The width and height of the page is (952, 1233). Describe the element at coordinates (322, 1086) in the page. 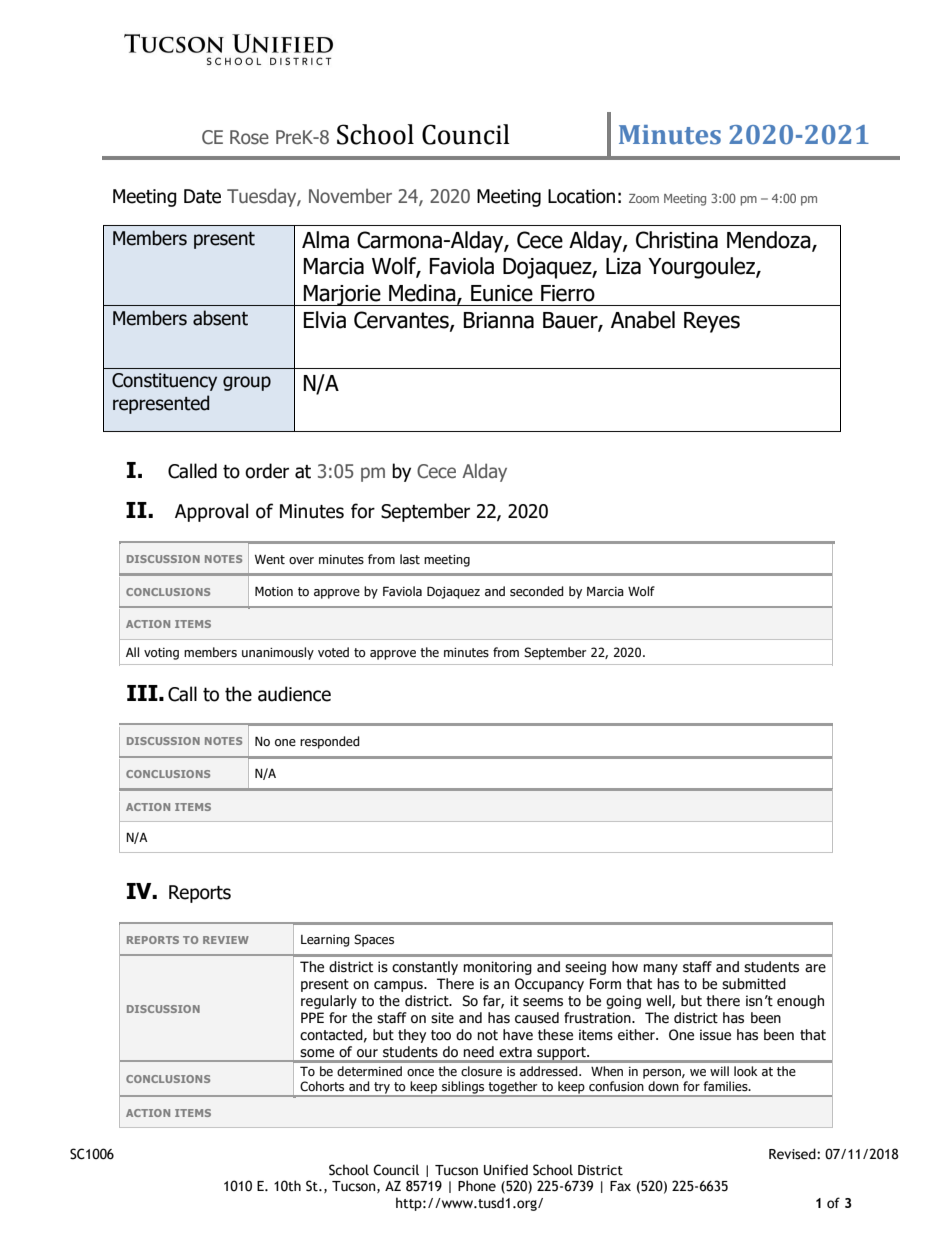

I see `Cohorts` at that location.
